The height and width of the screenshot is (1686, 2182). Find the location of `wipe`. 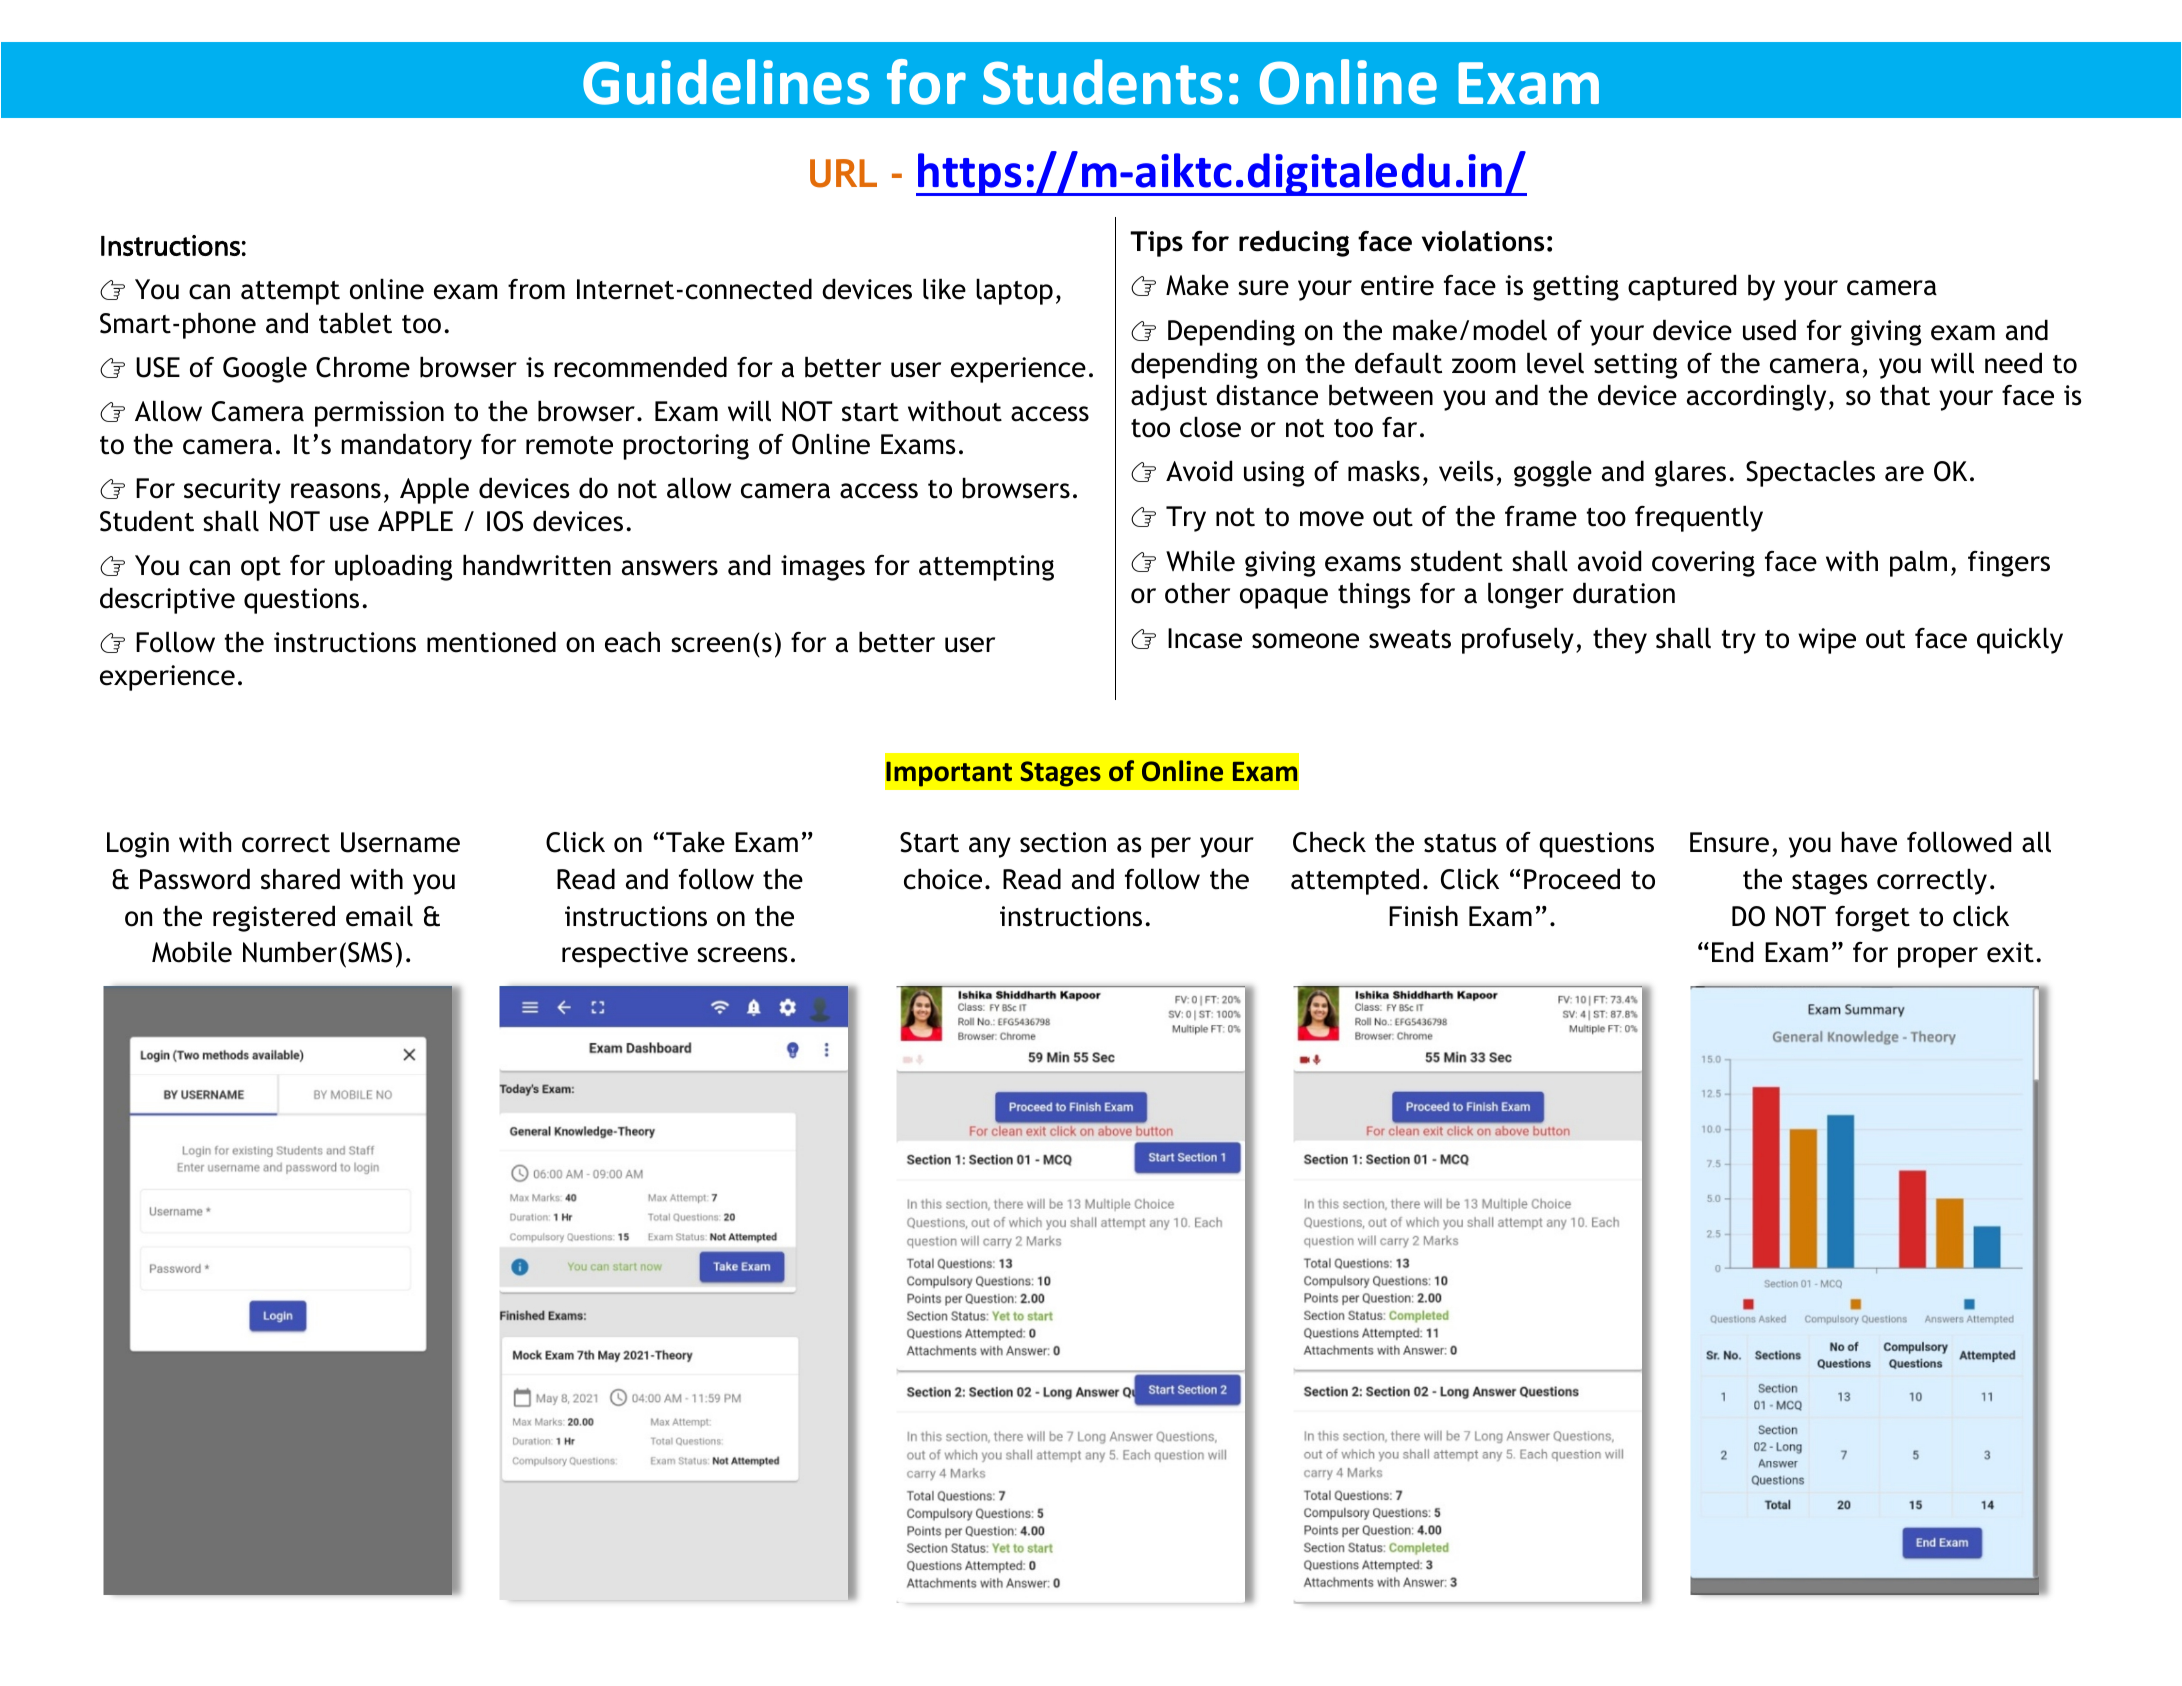

wipe is located at coordinates (1827, 641).
